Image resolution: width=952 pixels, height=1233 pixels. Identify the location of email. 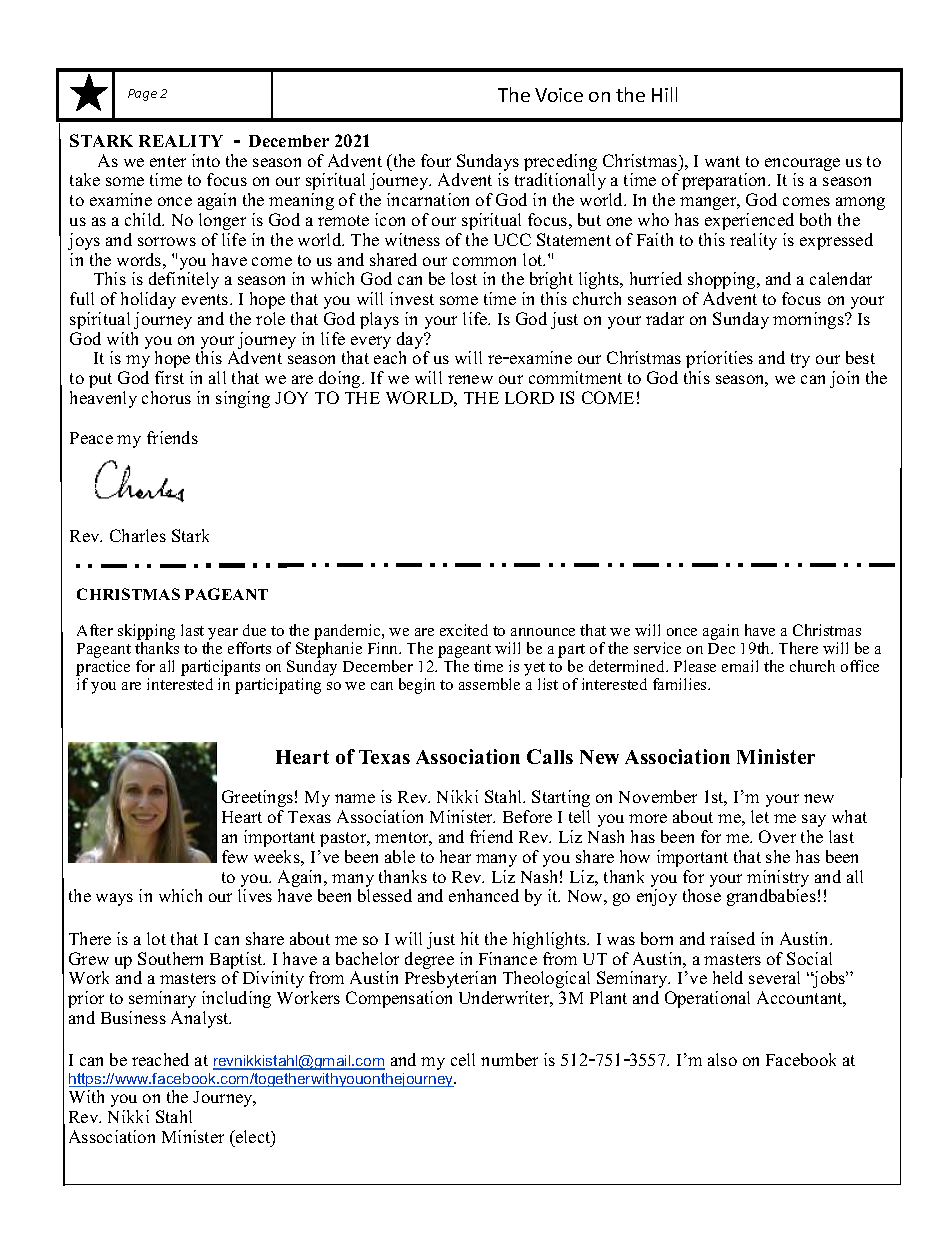
(740, 666).
